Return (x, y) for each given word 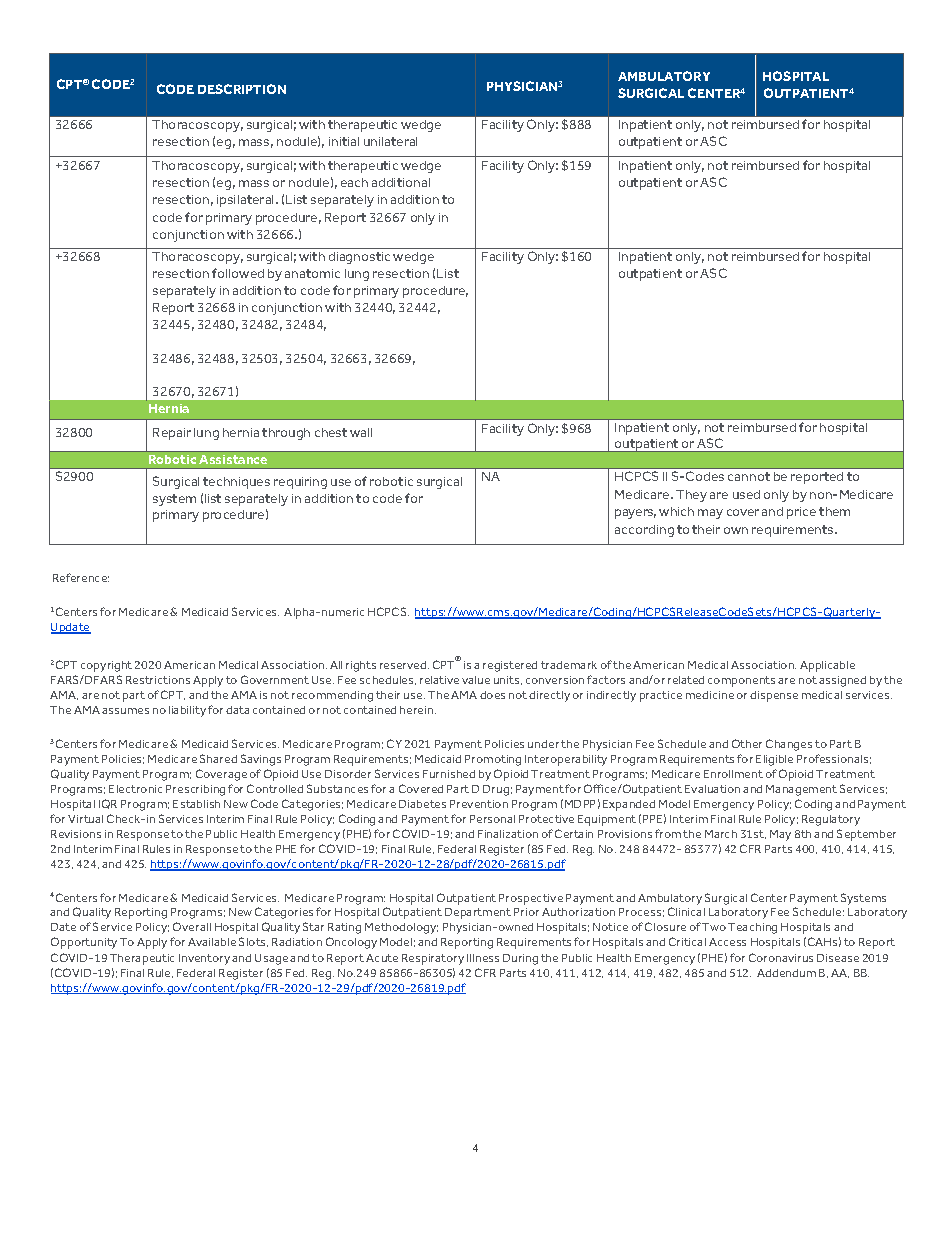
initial (344, 141)
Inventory (204, 959)
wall (361, 432)
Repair (172, 434)
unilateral (390, 141)
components (741, 681)
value (476, 680)
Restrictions (158, 680)
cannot (749, 476)
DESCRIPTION (242, 89)
